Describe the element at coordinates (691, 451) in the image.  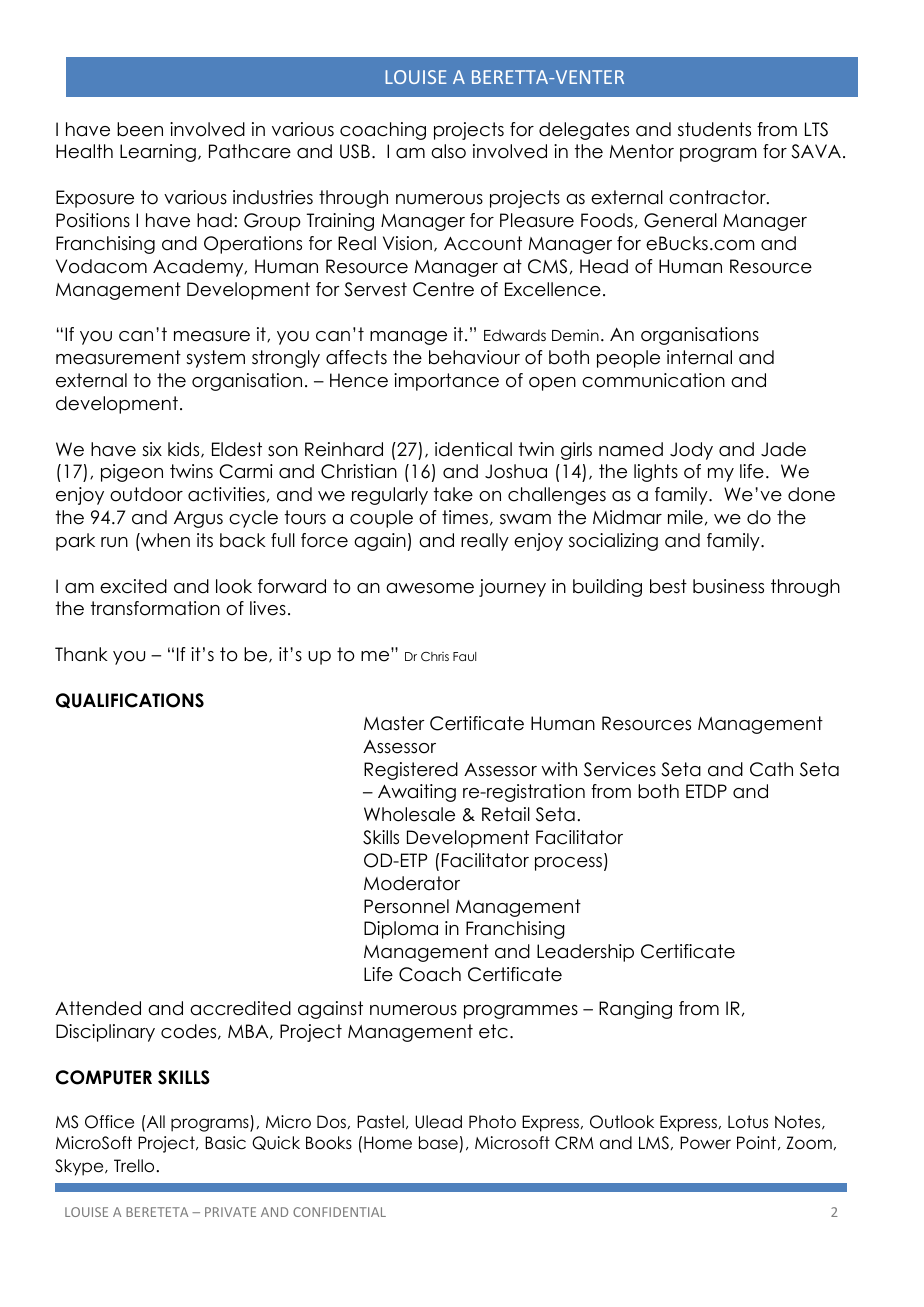
I see `Jody` at that location.
